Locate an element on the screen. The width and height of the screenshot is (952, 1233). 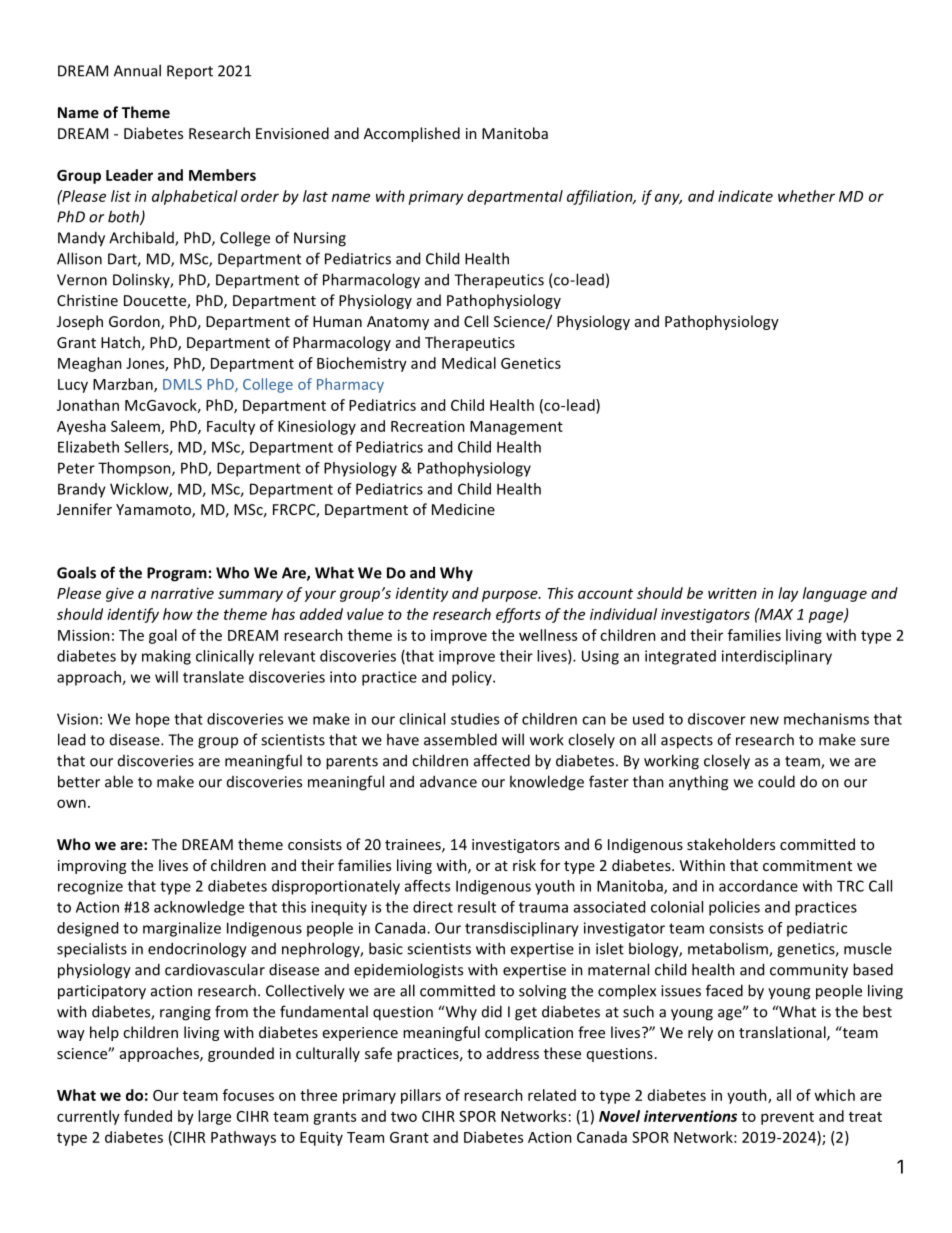
commitment is located at coordinates (807, 865).
